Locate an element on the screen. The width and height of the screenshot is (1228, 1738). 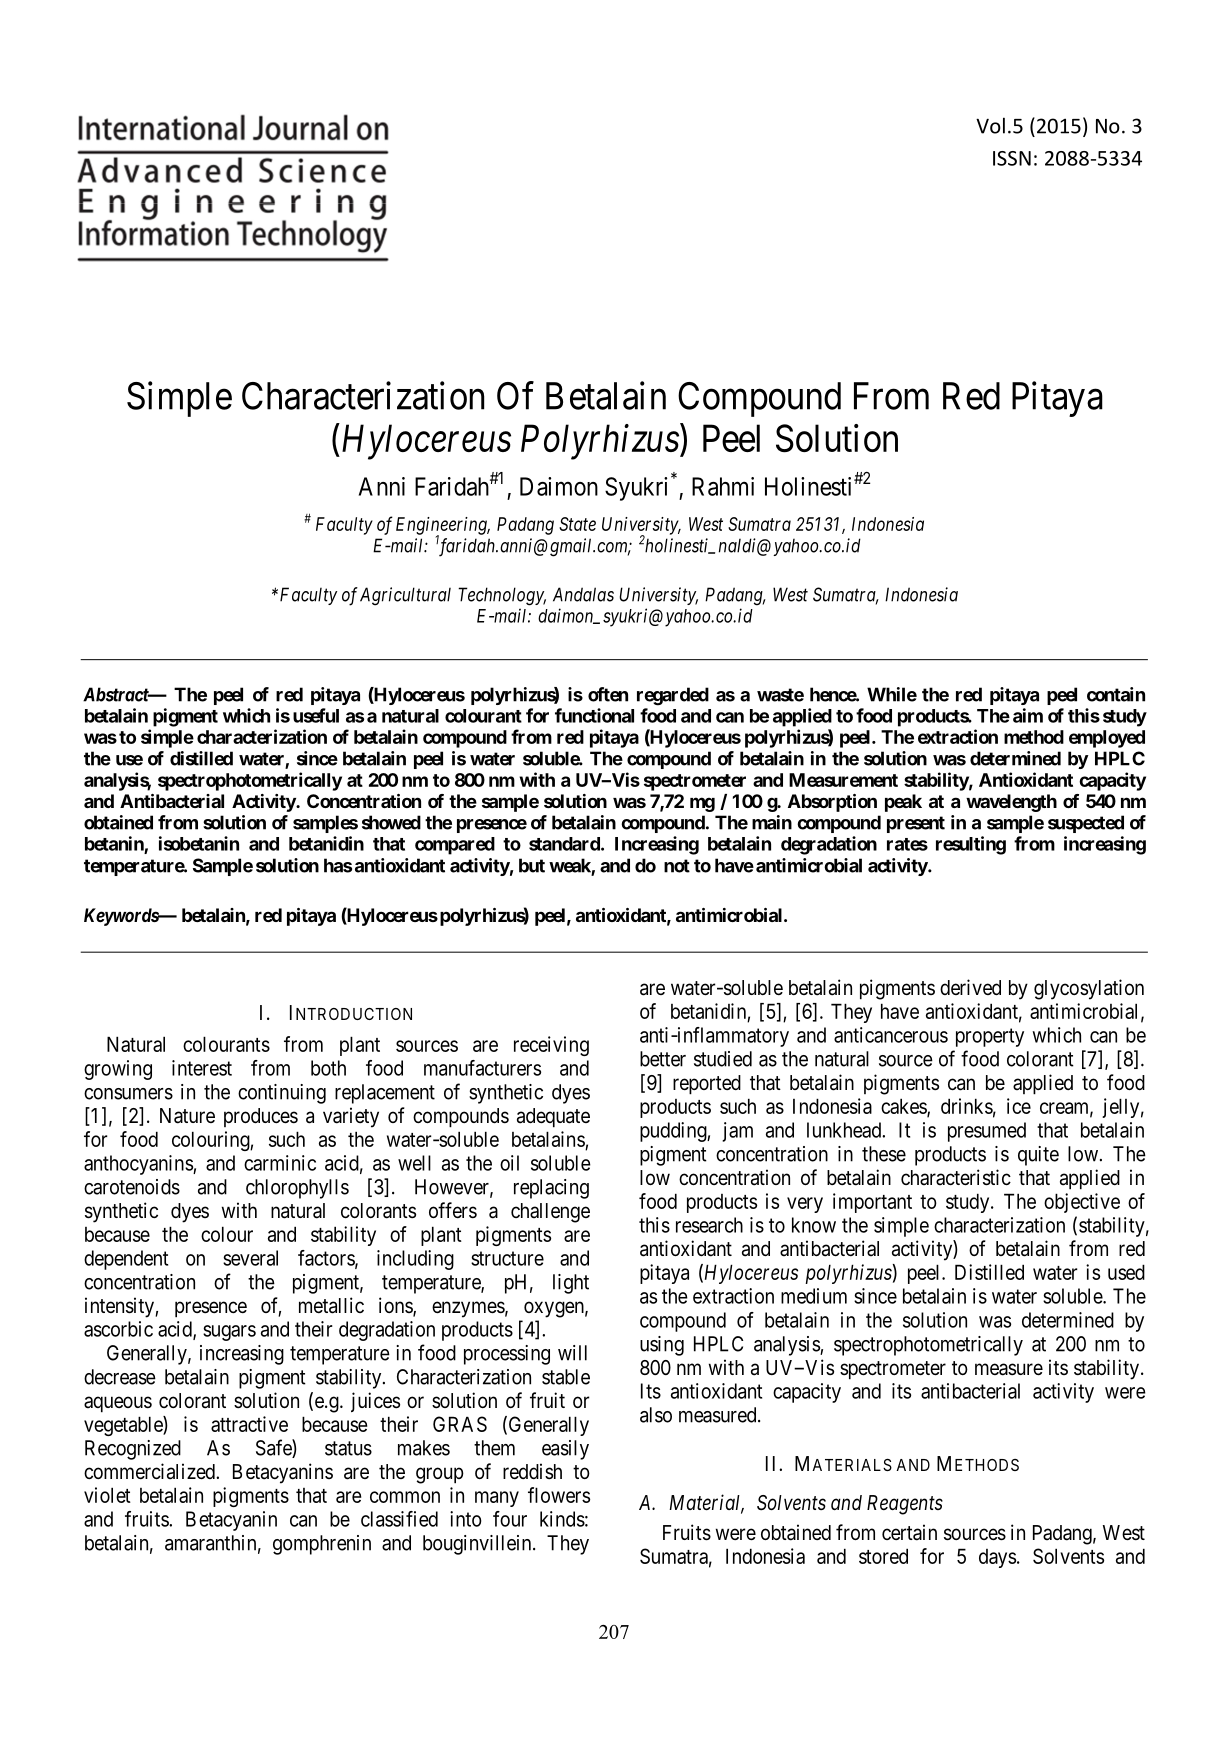
contain is located at coordinates (1116, 694).
